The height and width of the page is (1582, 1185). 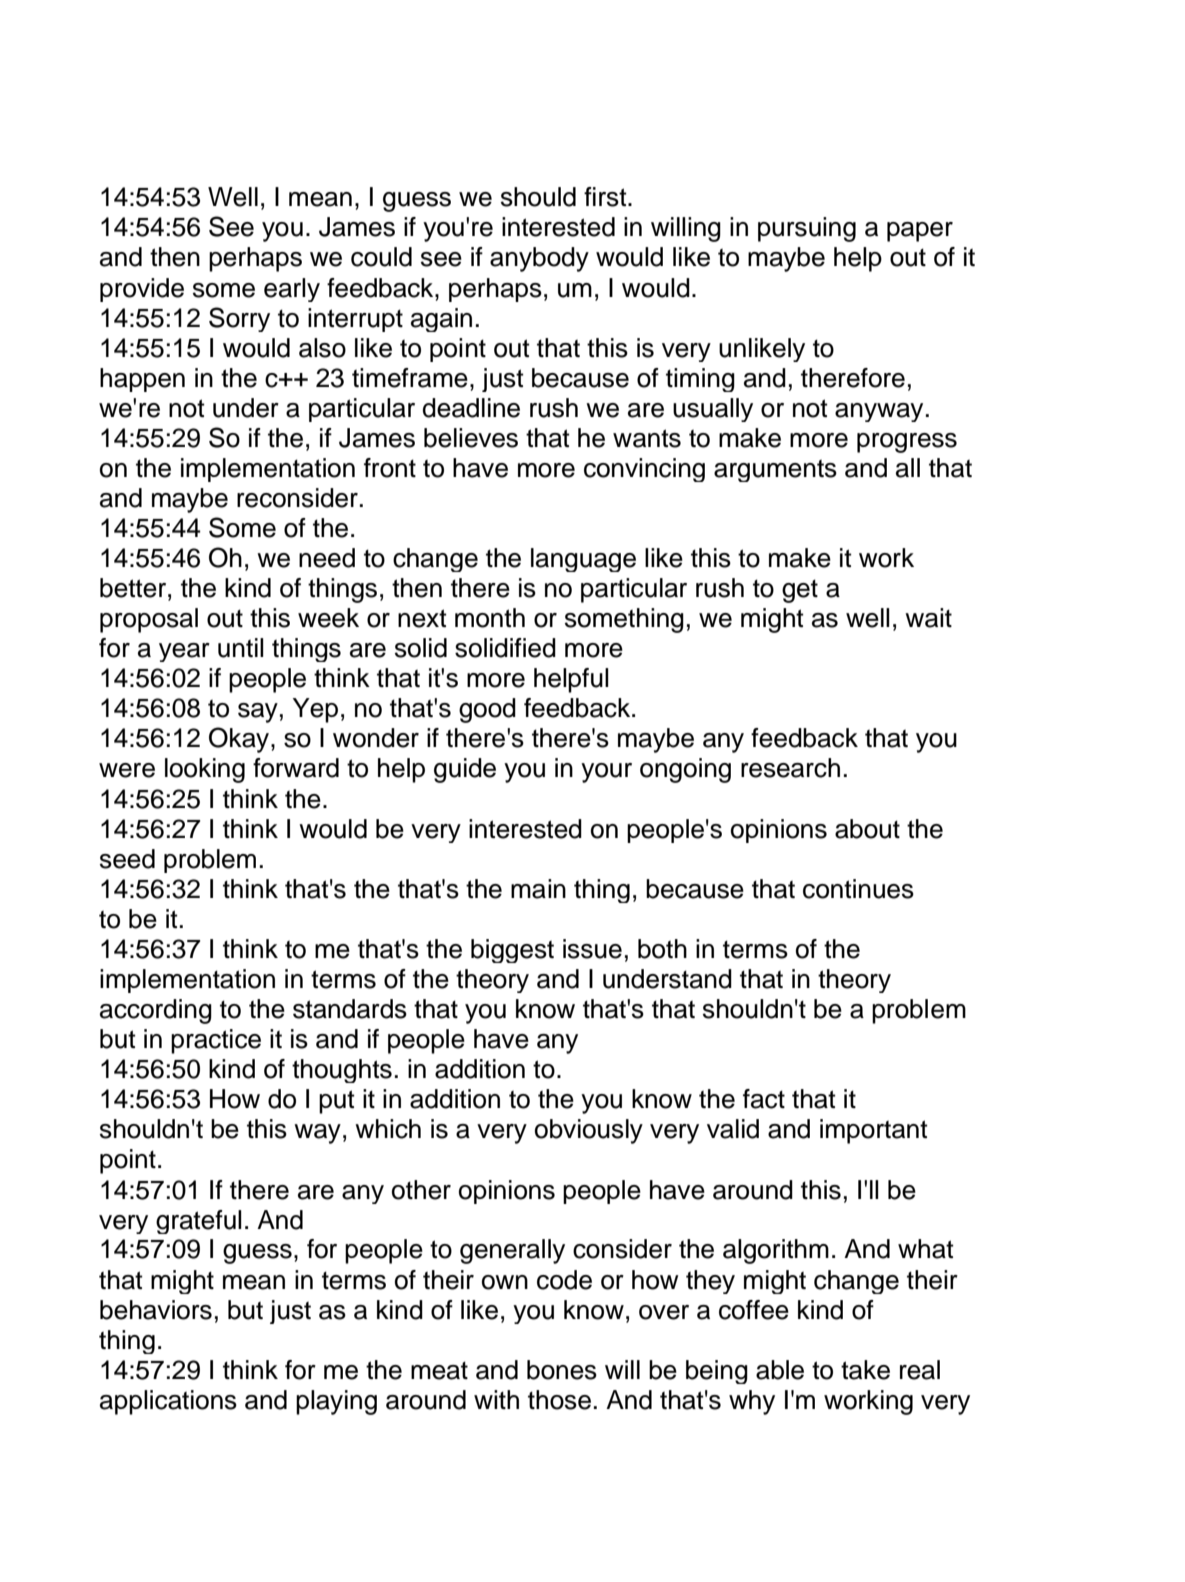 I want to click on pursuing, so click(x=807, y=229).
